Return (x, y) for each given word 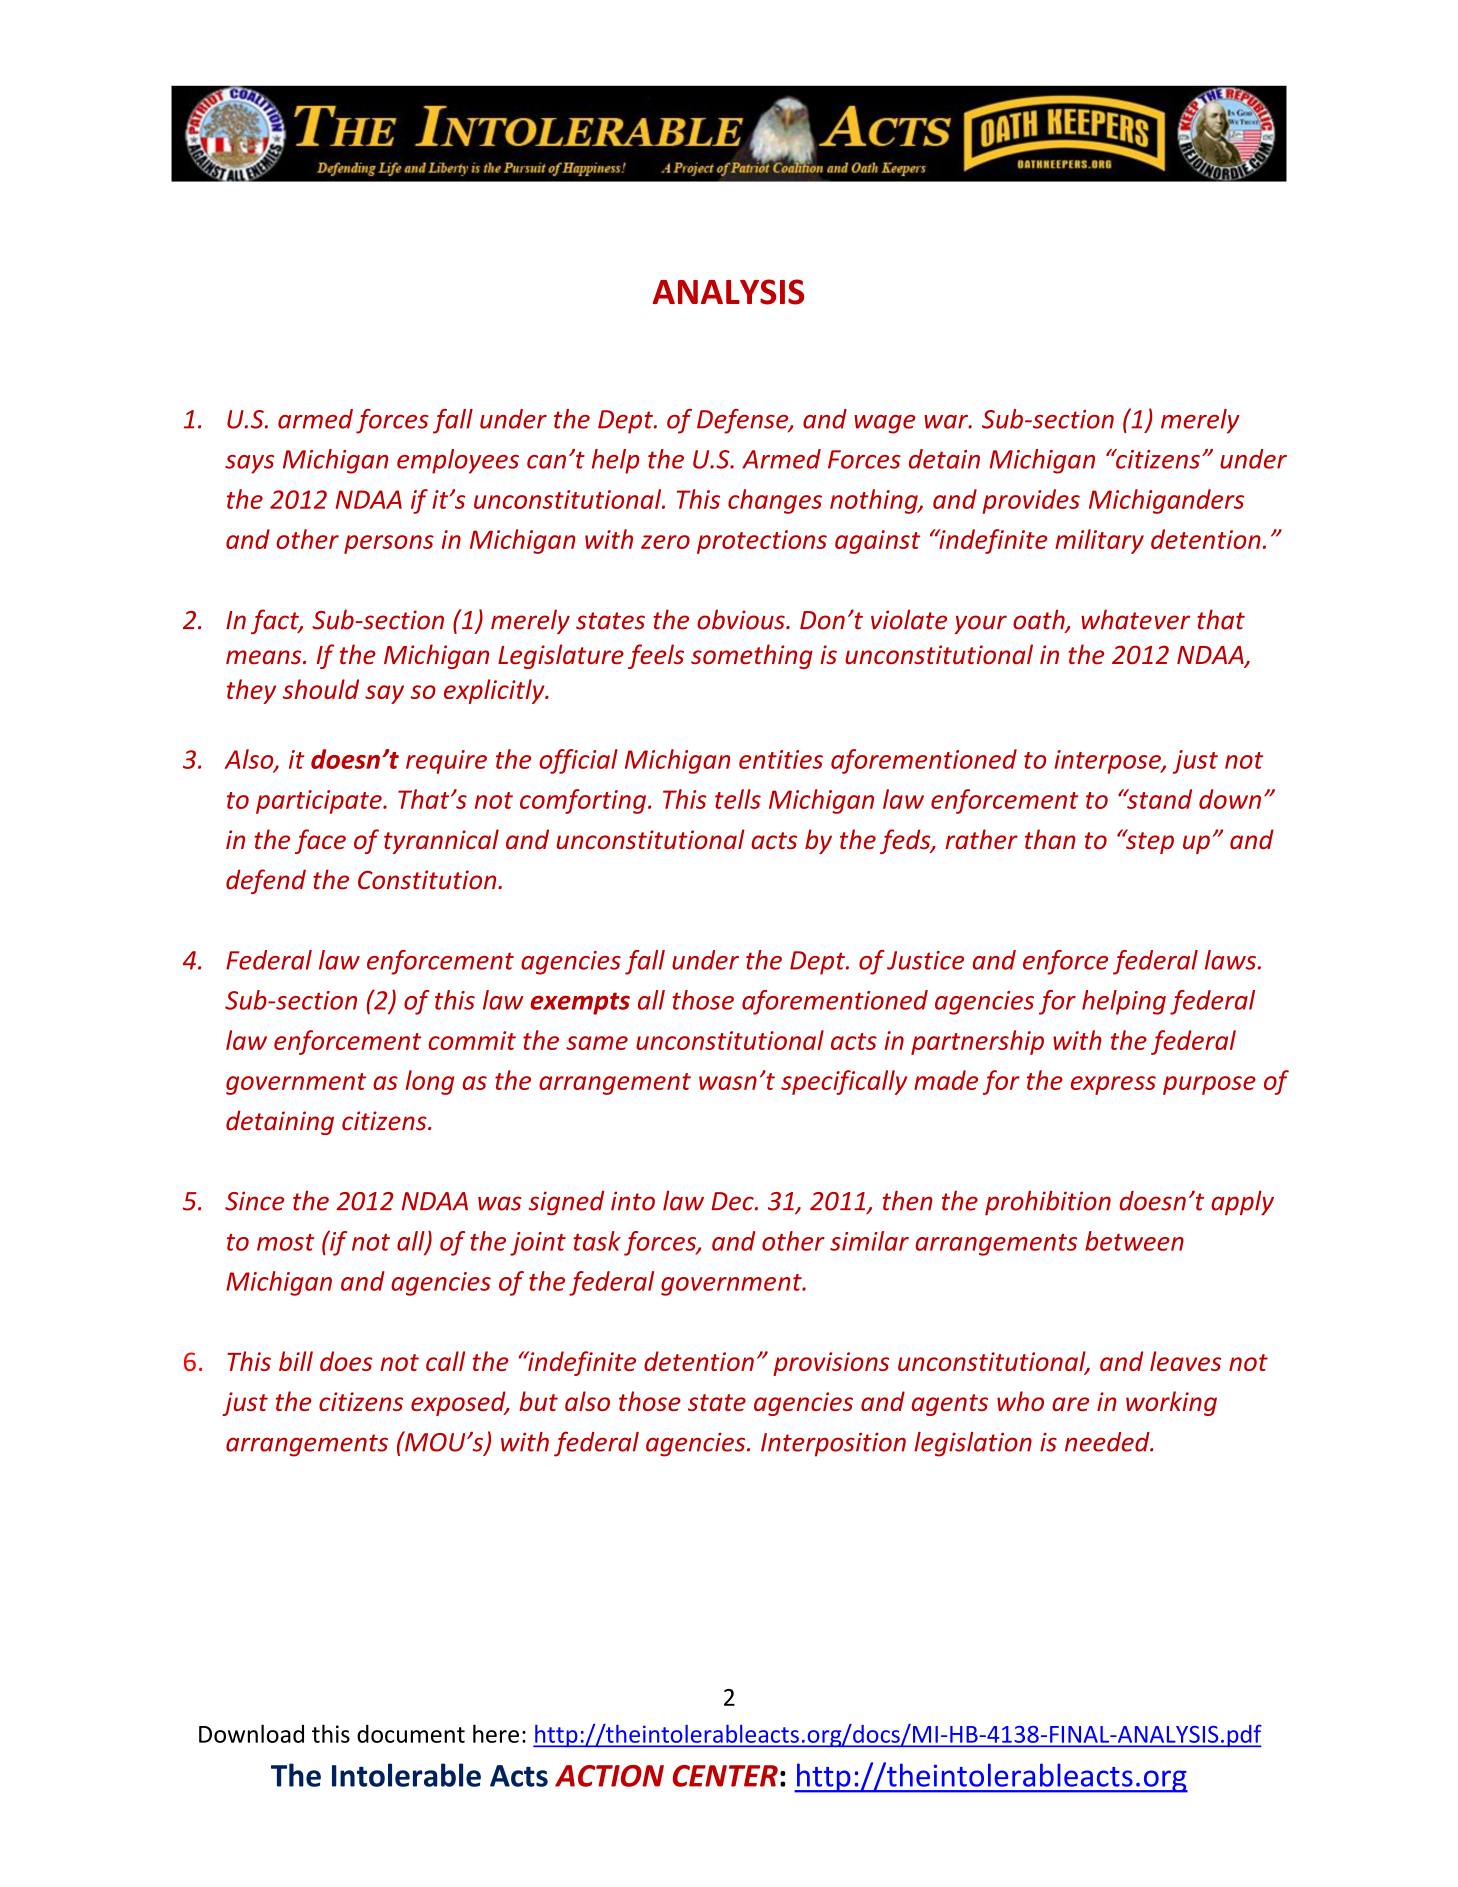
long (430, 1082)
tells (738, 799)
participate (320, 802)
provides (1031, 501)
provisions (831, 1364)
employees (458, 461)
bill (296, 1361)
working (1171, 1403)
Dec (733, 1201)
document (411, 1733)
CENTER (725, 1776)
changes (775, 501)
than (1050, 839)
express (1113, 1085)
